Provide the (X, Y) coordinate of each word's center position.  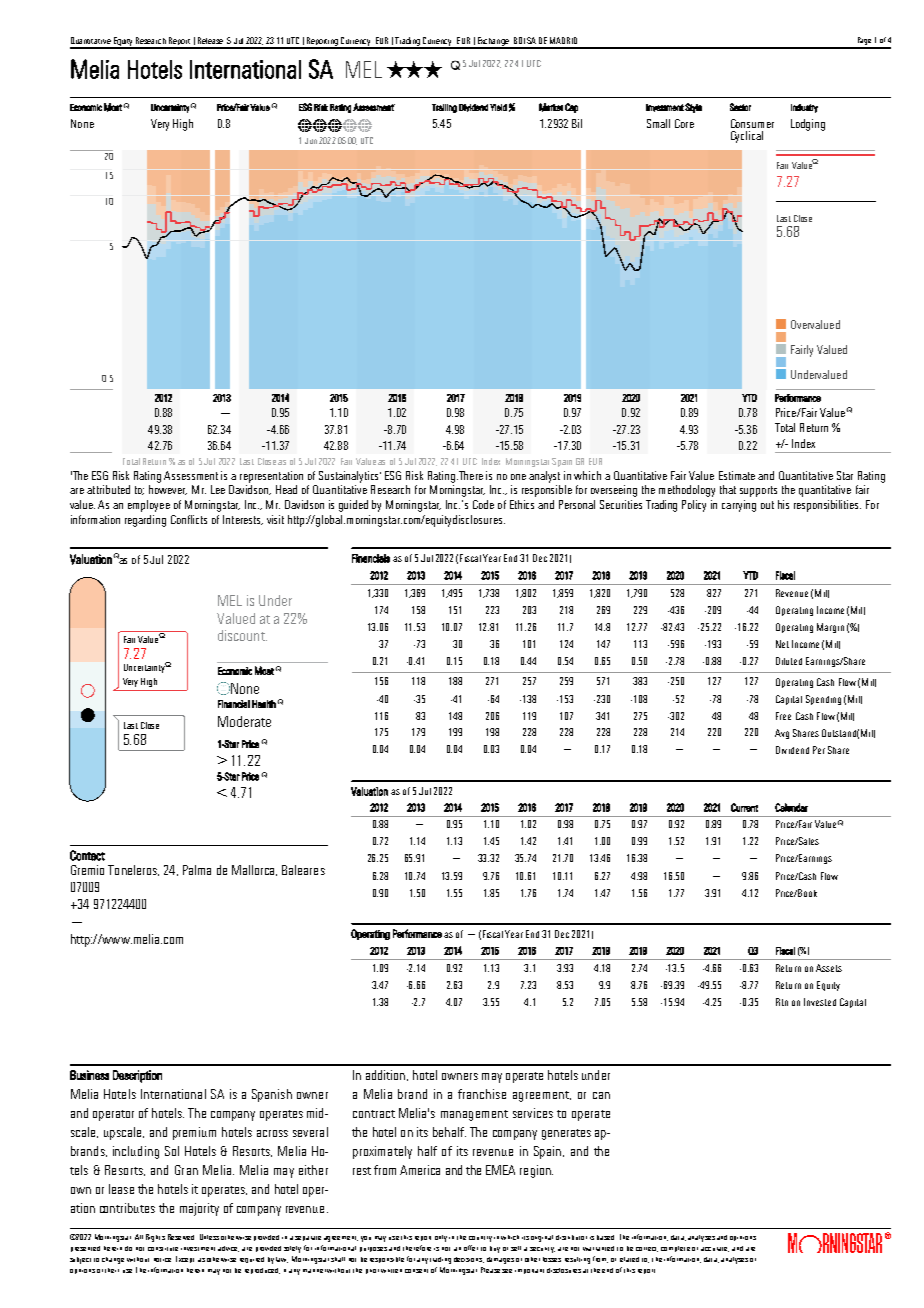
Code (483, 504)
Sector (740, 107)
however (168, 490)
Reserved (181, 1237)
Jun (311, 141)
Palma (197, 870)
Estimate (737, 475)
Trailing (444, 108)
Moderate (244, 721)
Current (744, 807)
